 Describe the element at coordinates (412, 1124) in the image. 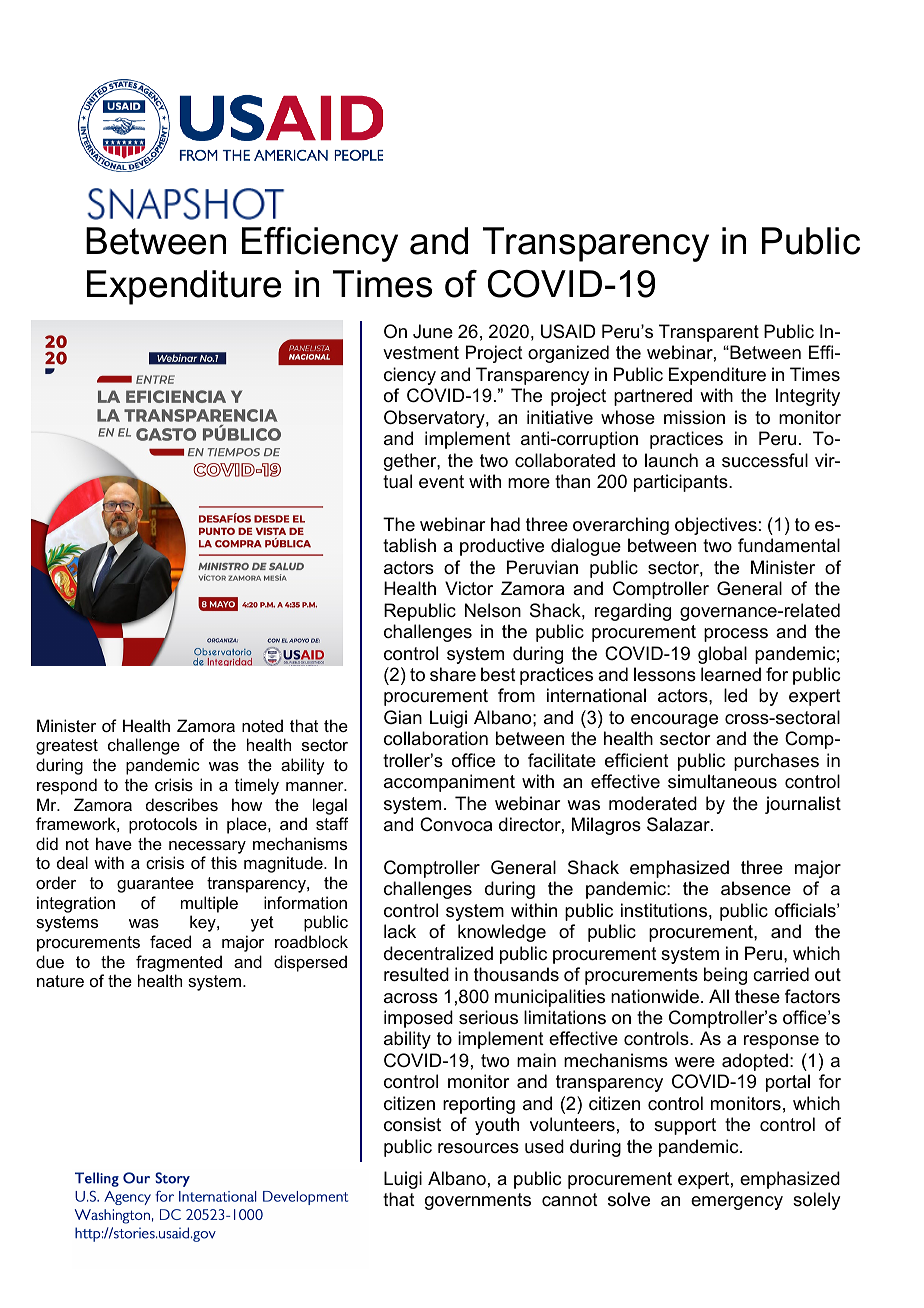

I see `consist` at that location.
